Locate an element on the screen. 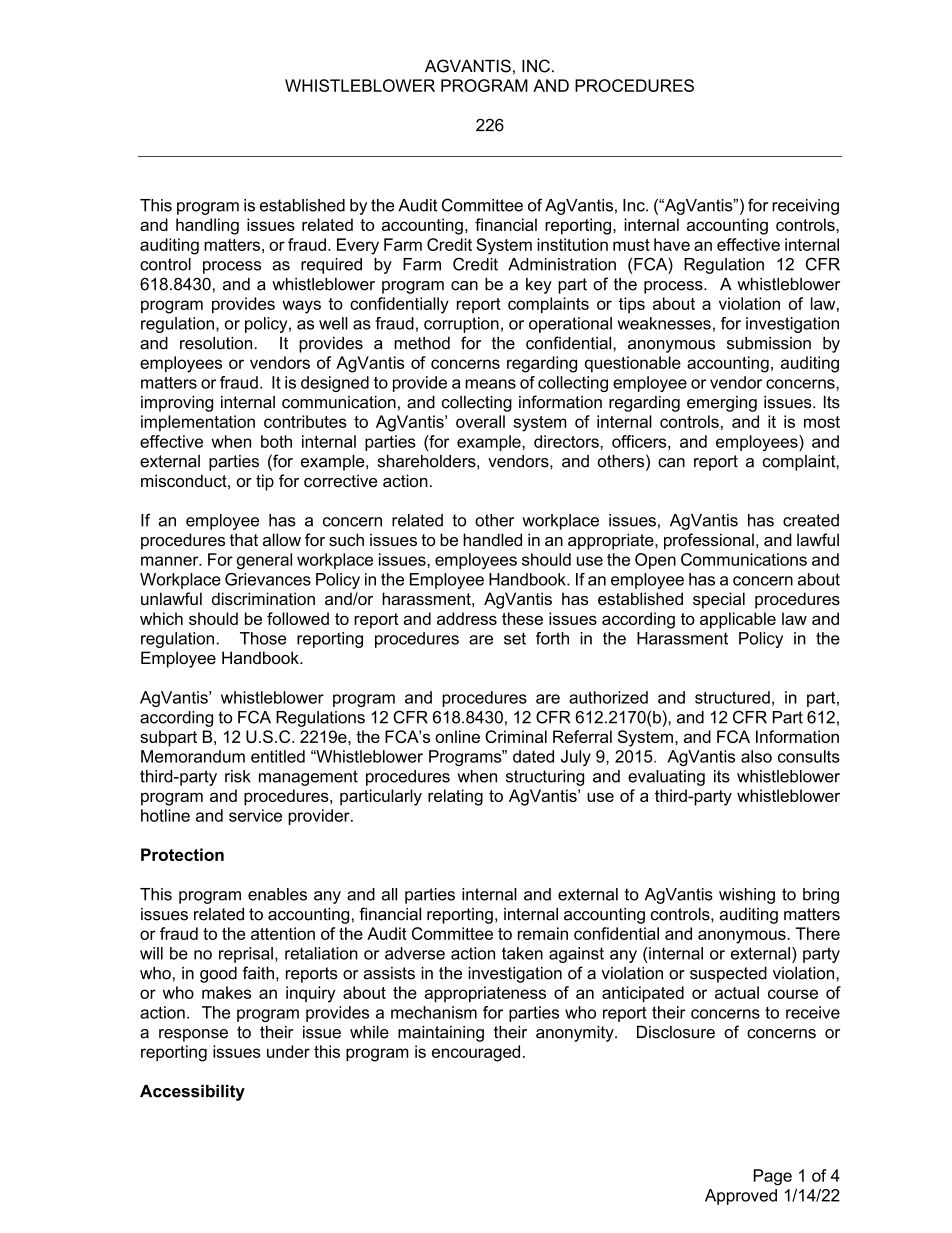 This screenshot has height=1233, width=952. relating is located at coordinates (455, 797).
